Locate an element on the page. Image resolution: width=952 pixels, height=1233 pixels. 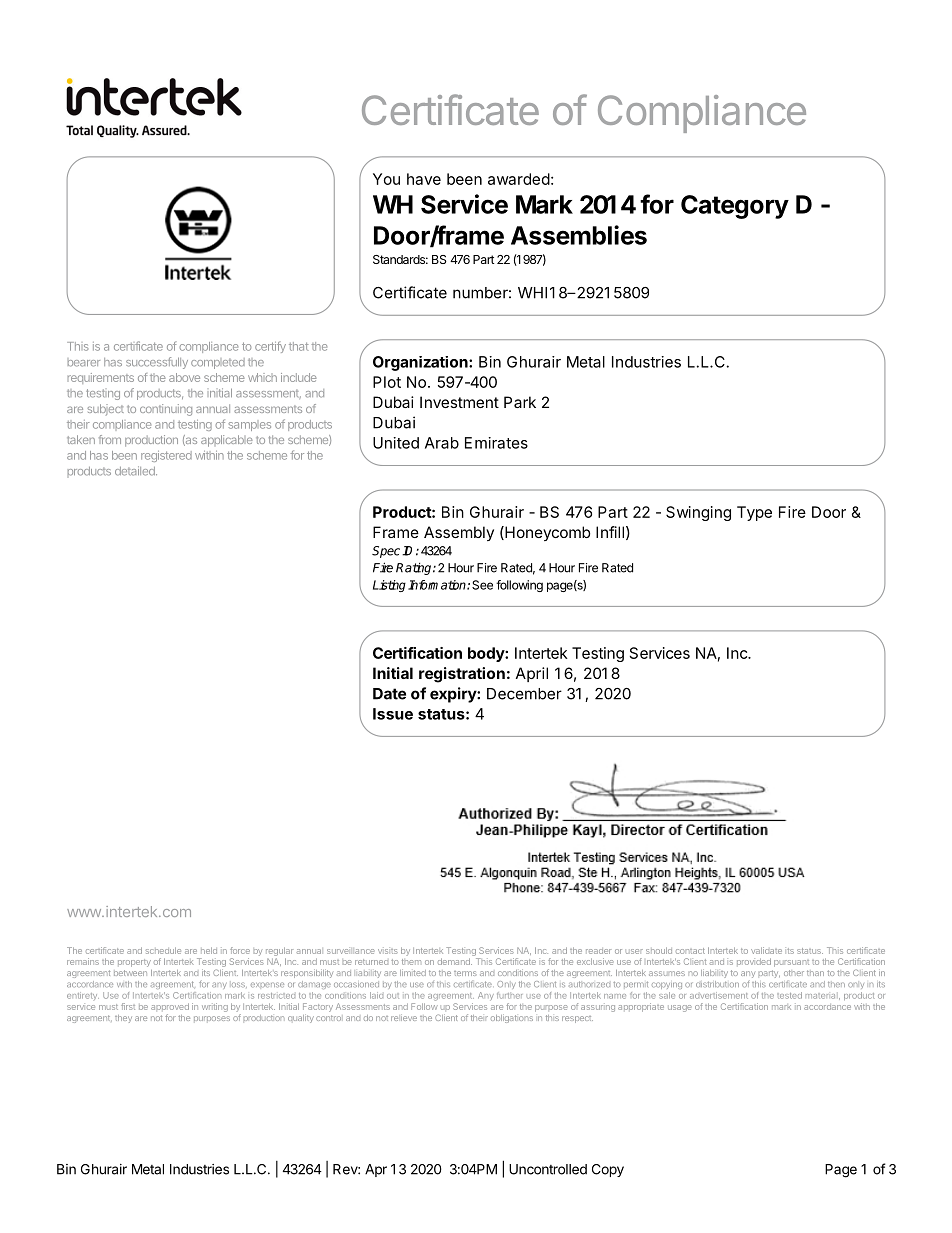
have is located at coordinates (424, 179).
